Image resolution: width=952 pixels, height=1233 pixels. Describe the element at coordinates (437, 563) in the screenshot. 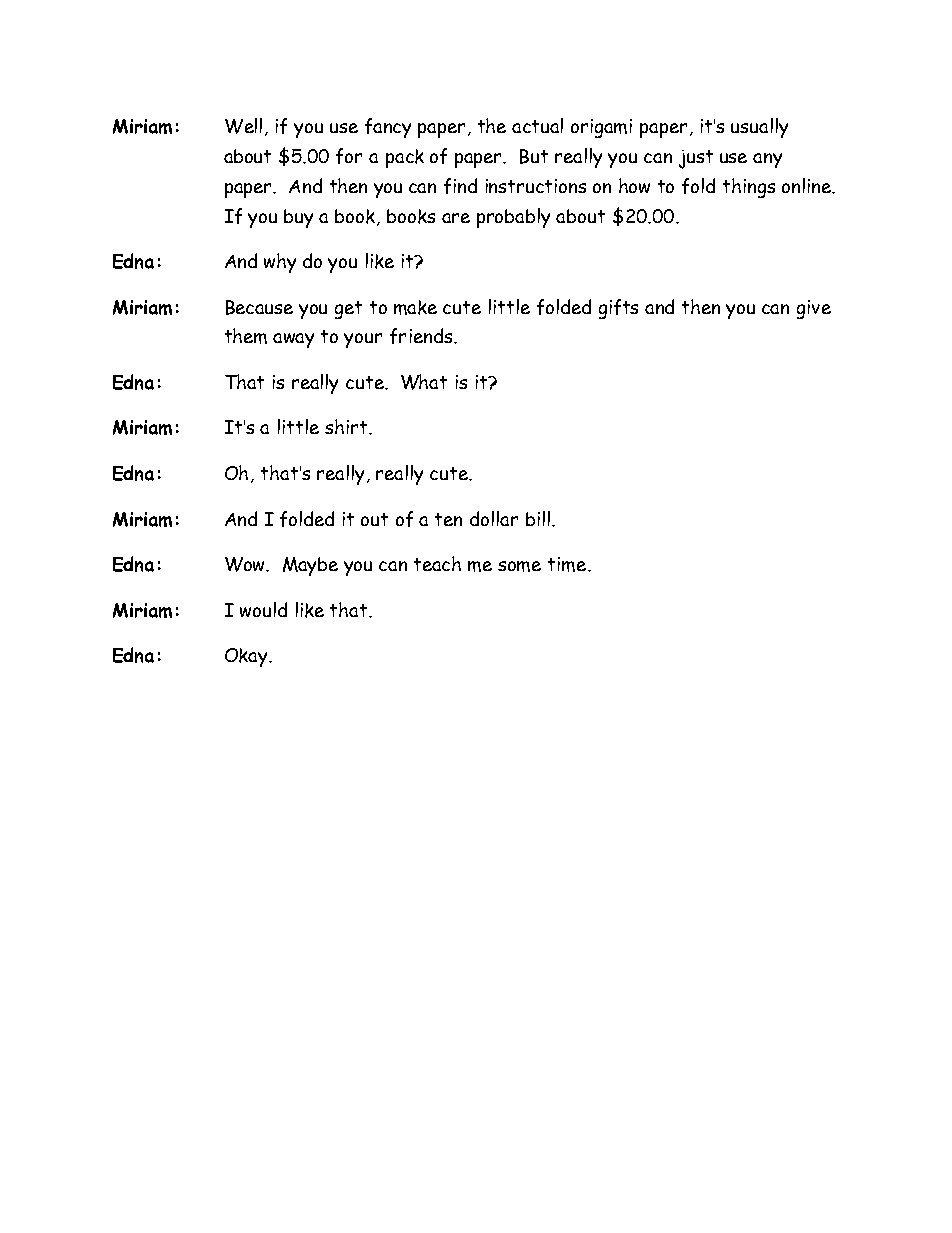

I see `teach` at that location.
